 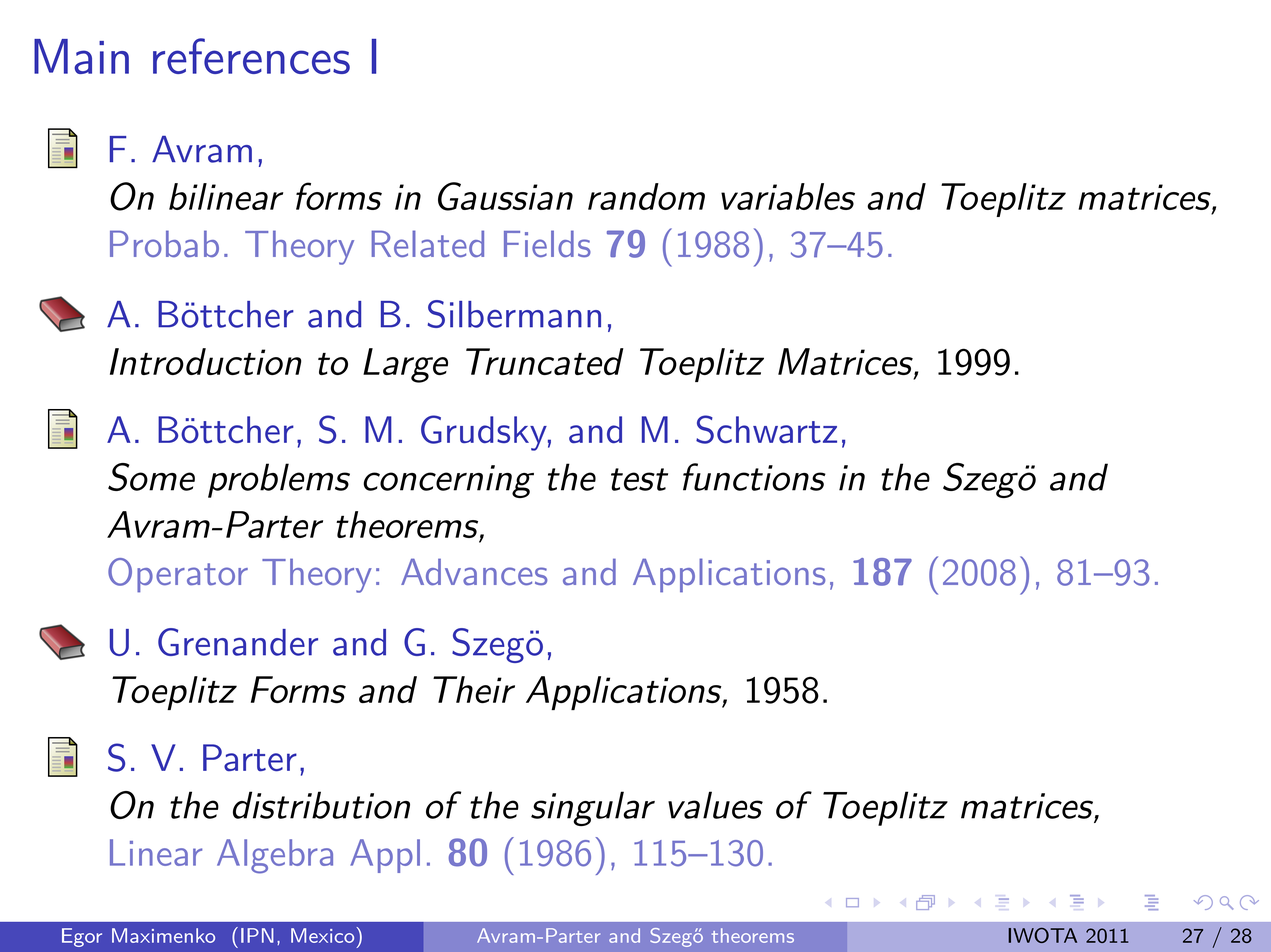 I want to click on Advances, so click(x=474, y=572).
